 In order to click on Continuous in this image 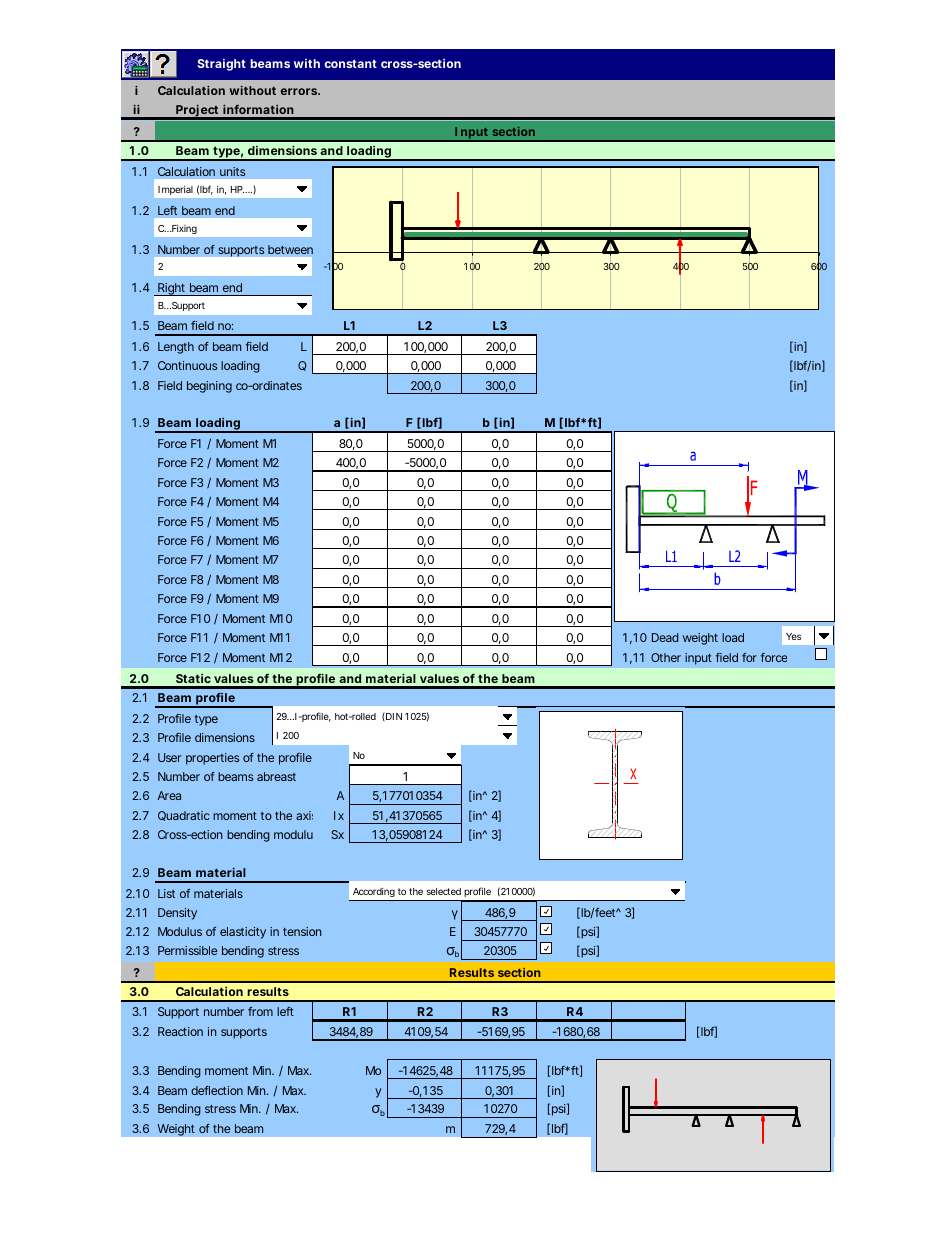, I will do `click(187, 365)`.
